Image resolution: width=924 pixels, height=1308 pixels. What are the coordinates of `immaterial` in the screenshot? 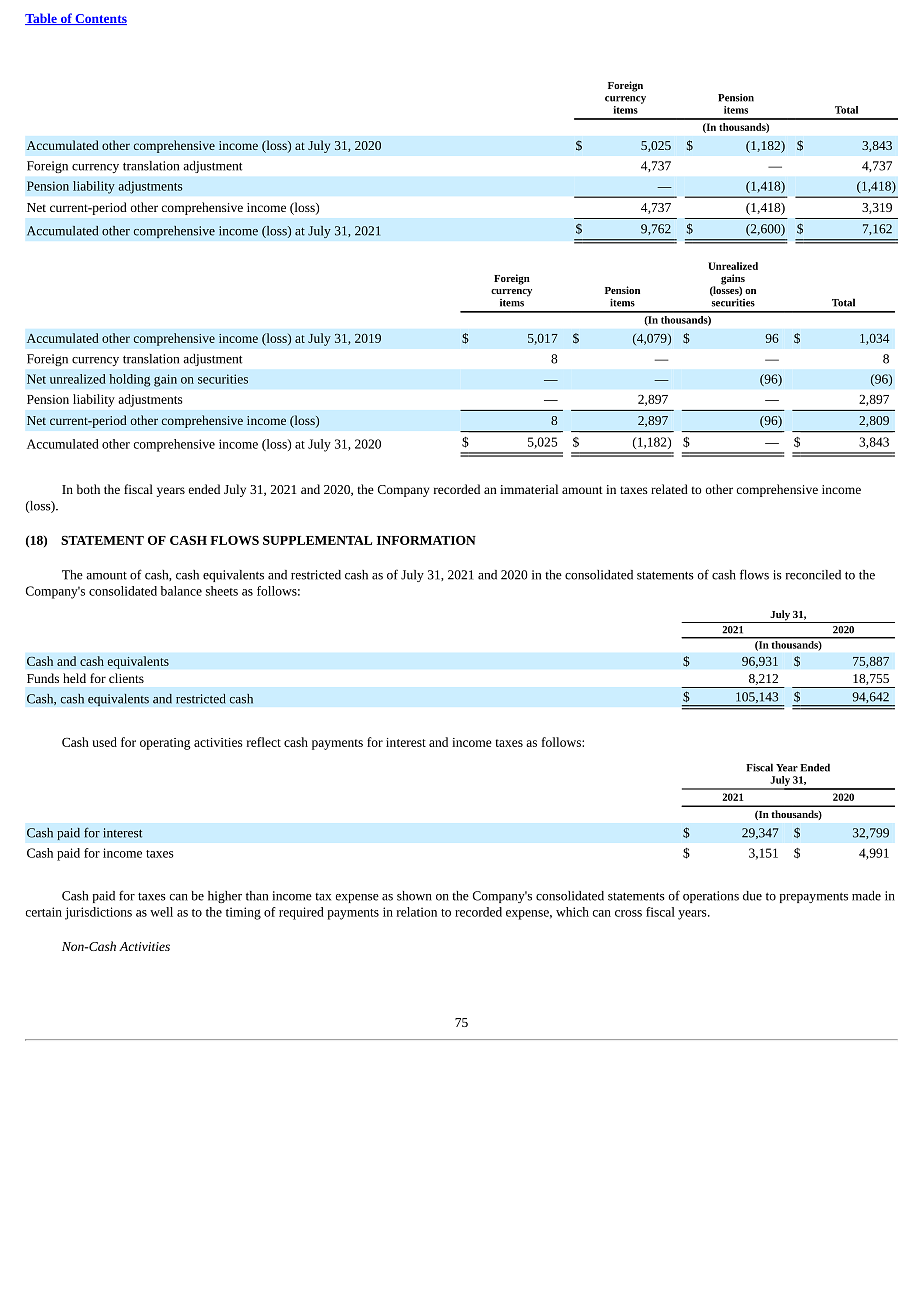 It's located at (529, 489).
